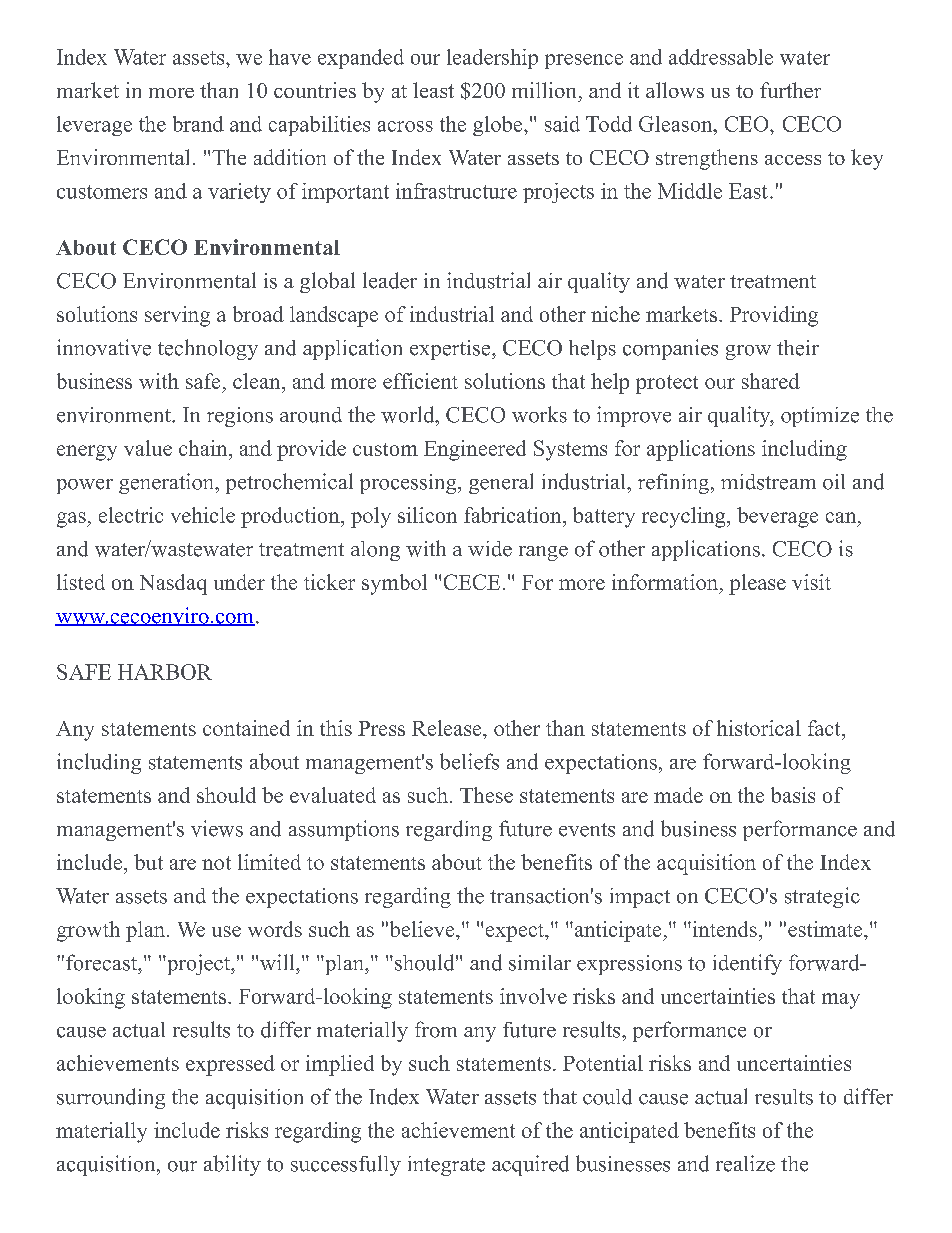 The width and height of the screenshot is (952, 1233). What do you see at coordinates (790, 90) in the screenshot?
I see `further` at bounding box center [790, 90].
